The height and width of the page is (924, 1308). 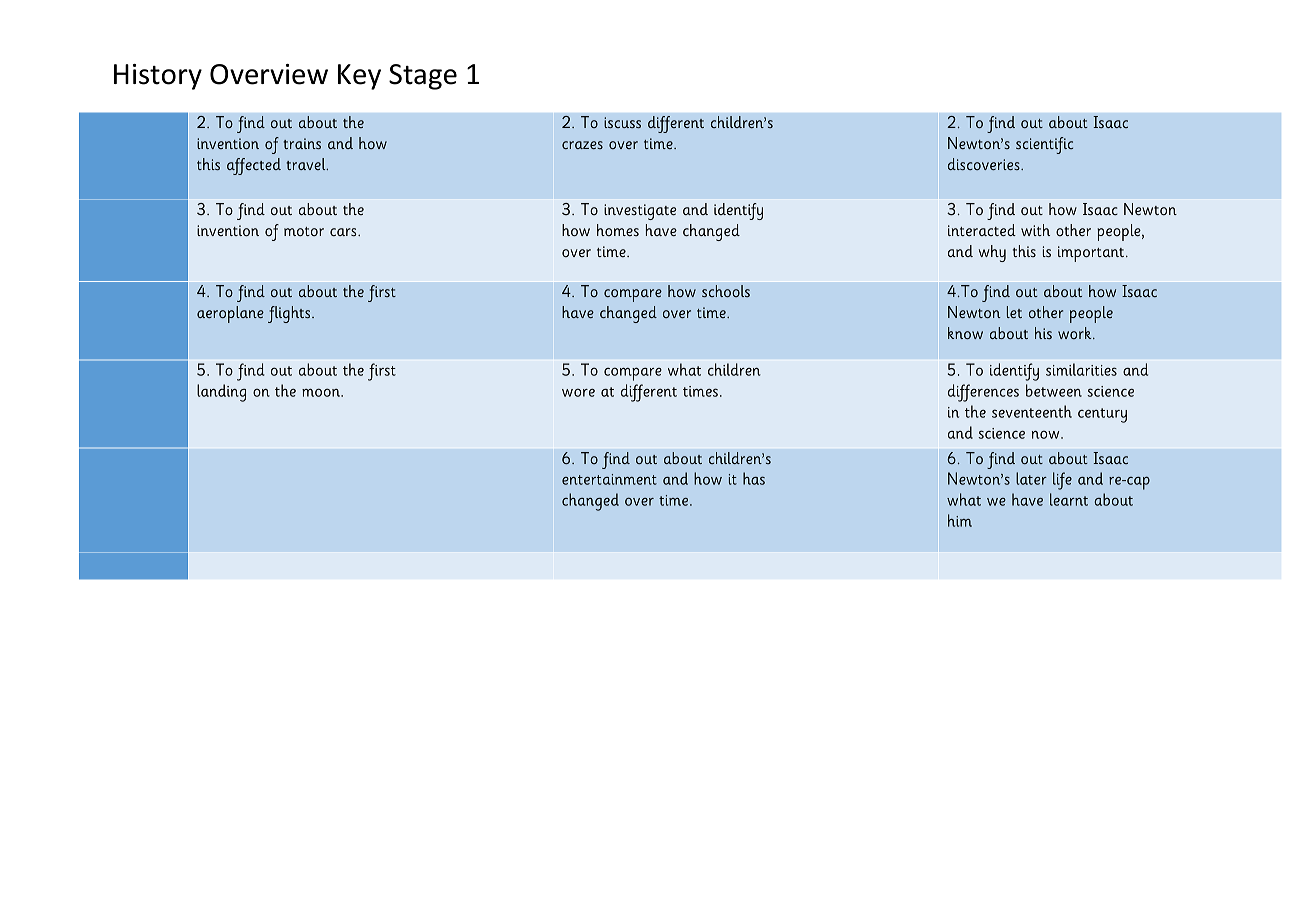 What do you see at coordinates (359, 77) in the page?
I see `Key` at bounding box center [359, 77].
